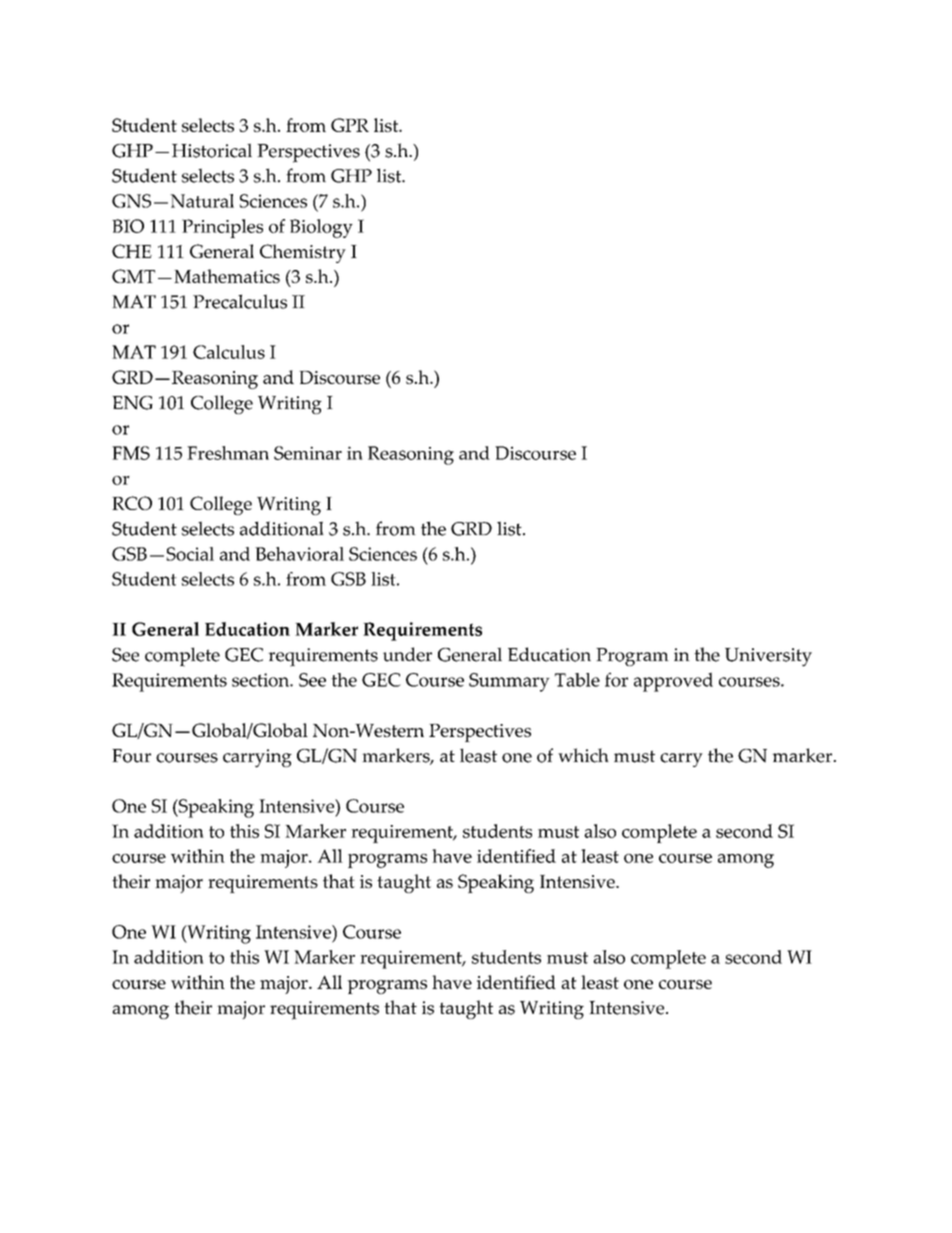  Describe the element at coordinates (228, 453) in the document. I see `Freshman` at that location.
